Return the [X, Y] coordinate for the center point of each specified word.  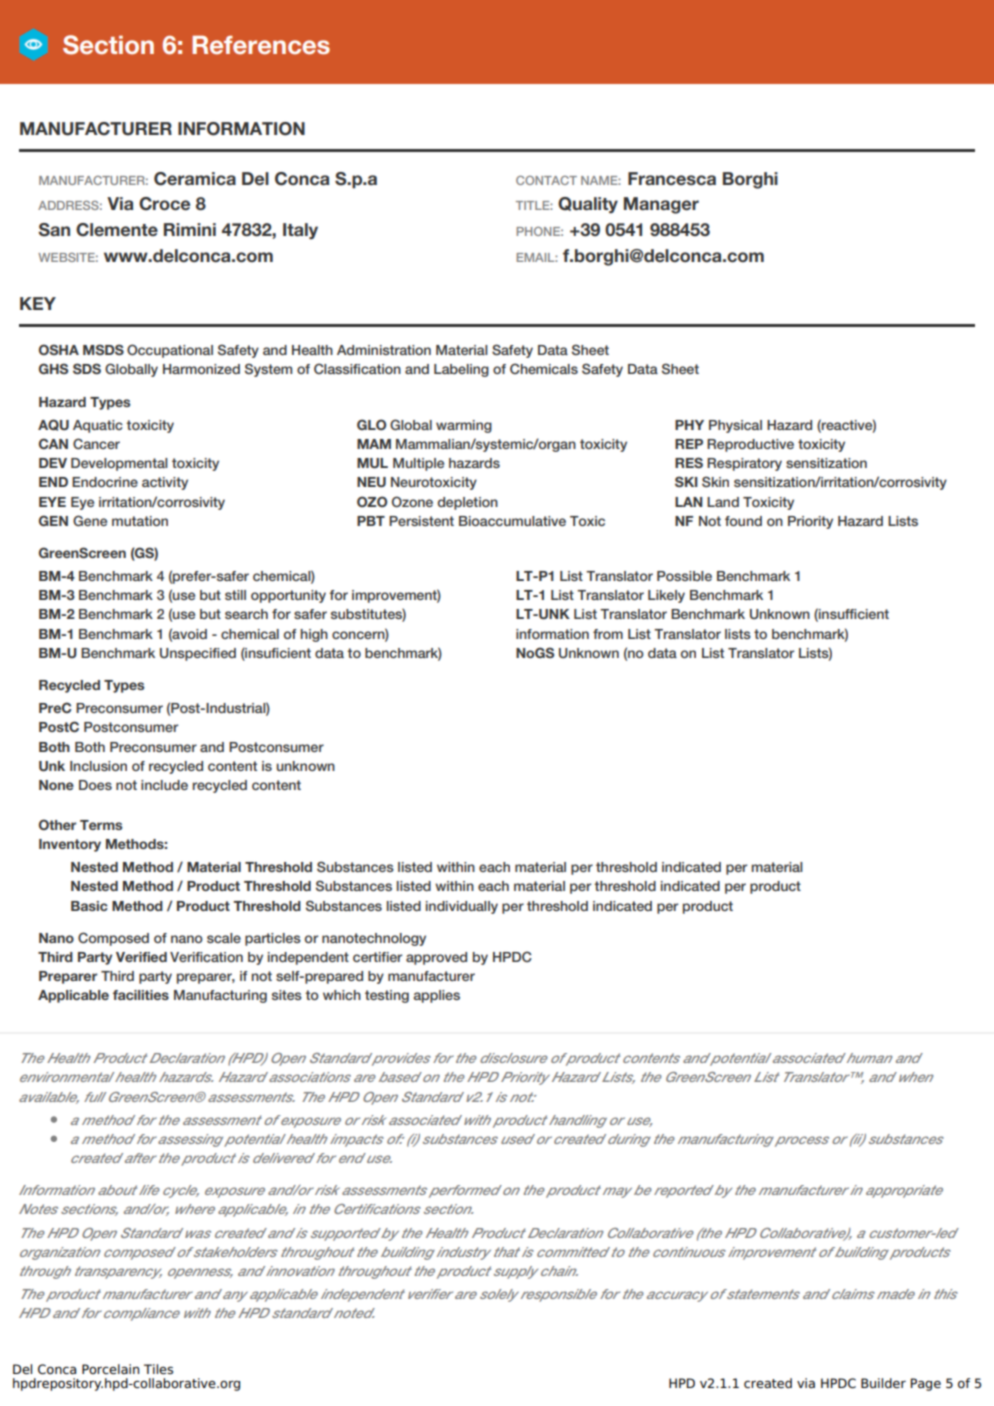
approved [436, 958]
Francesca [672, 179]
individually [462, 907]
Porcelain [110, 1369]
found [743, 521]
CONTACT [546, 180]
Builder [883, 1383]
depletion [467, 503]
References [261, 45]
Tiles [158, 1369]
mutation [140, 521]
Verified [141, 957]
